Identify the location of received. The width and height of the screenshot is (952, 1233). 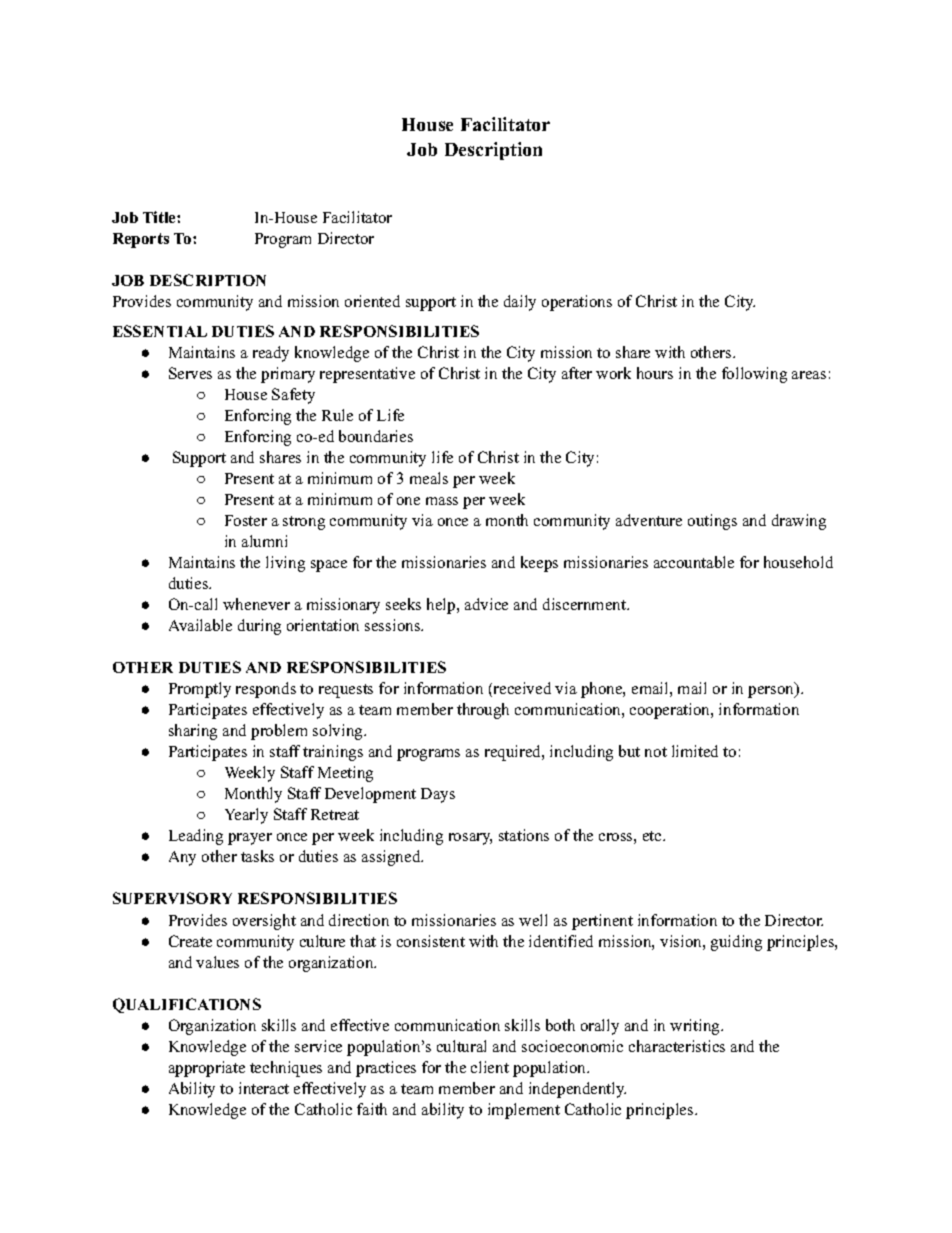
(521, 689).
